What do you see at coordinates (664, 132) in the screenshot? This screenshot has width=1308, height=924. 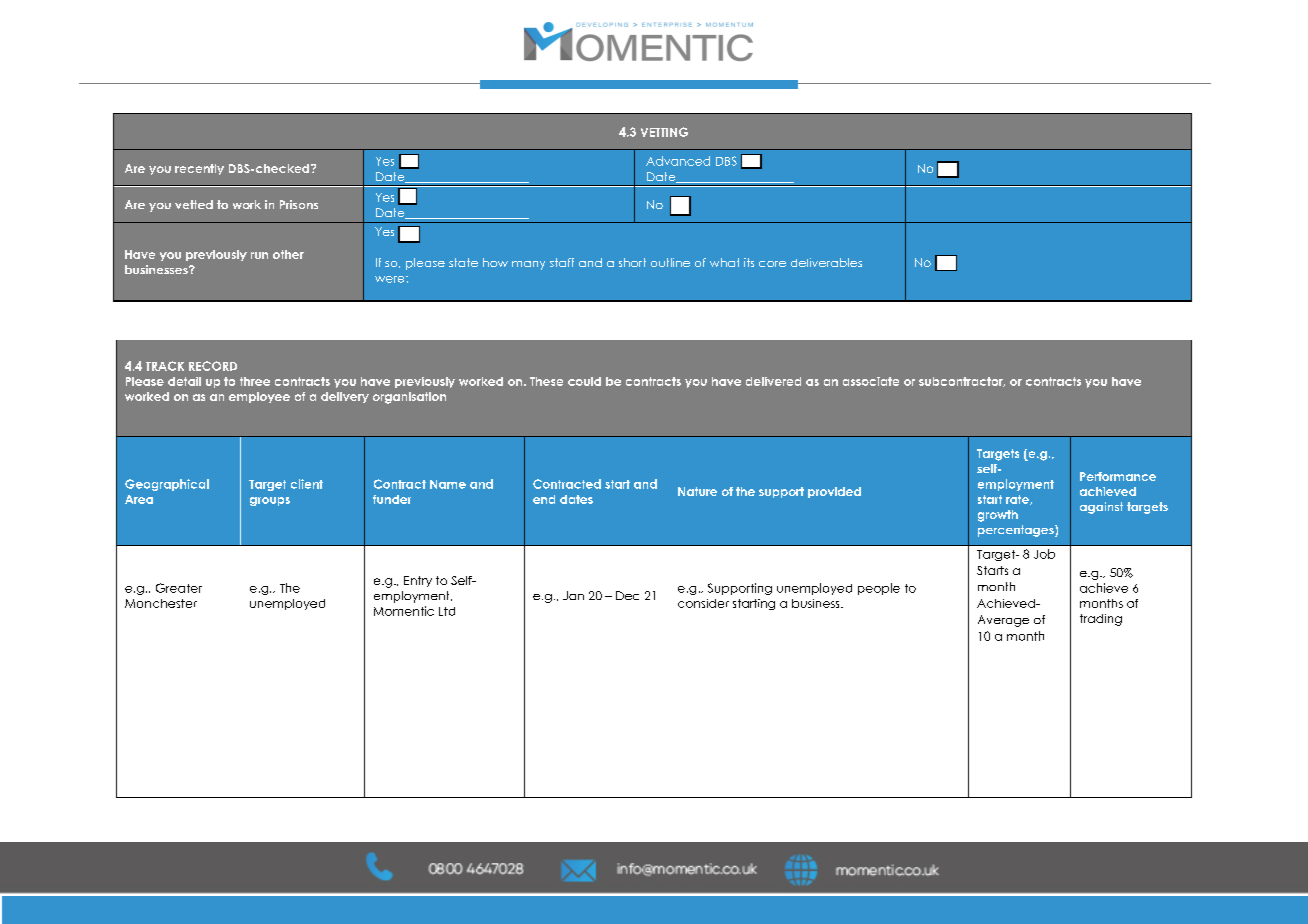 I see `VETTING` at bounding box center [664, 132].
